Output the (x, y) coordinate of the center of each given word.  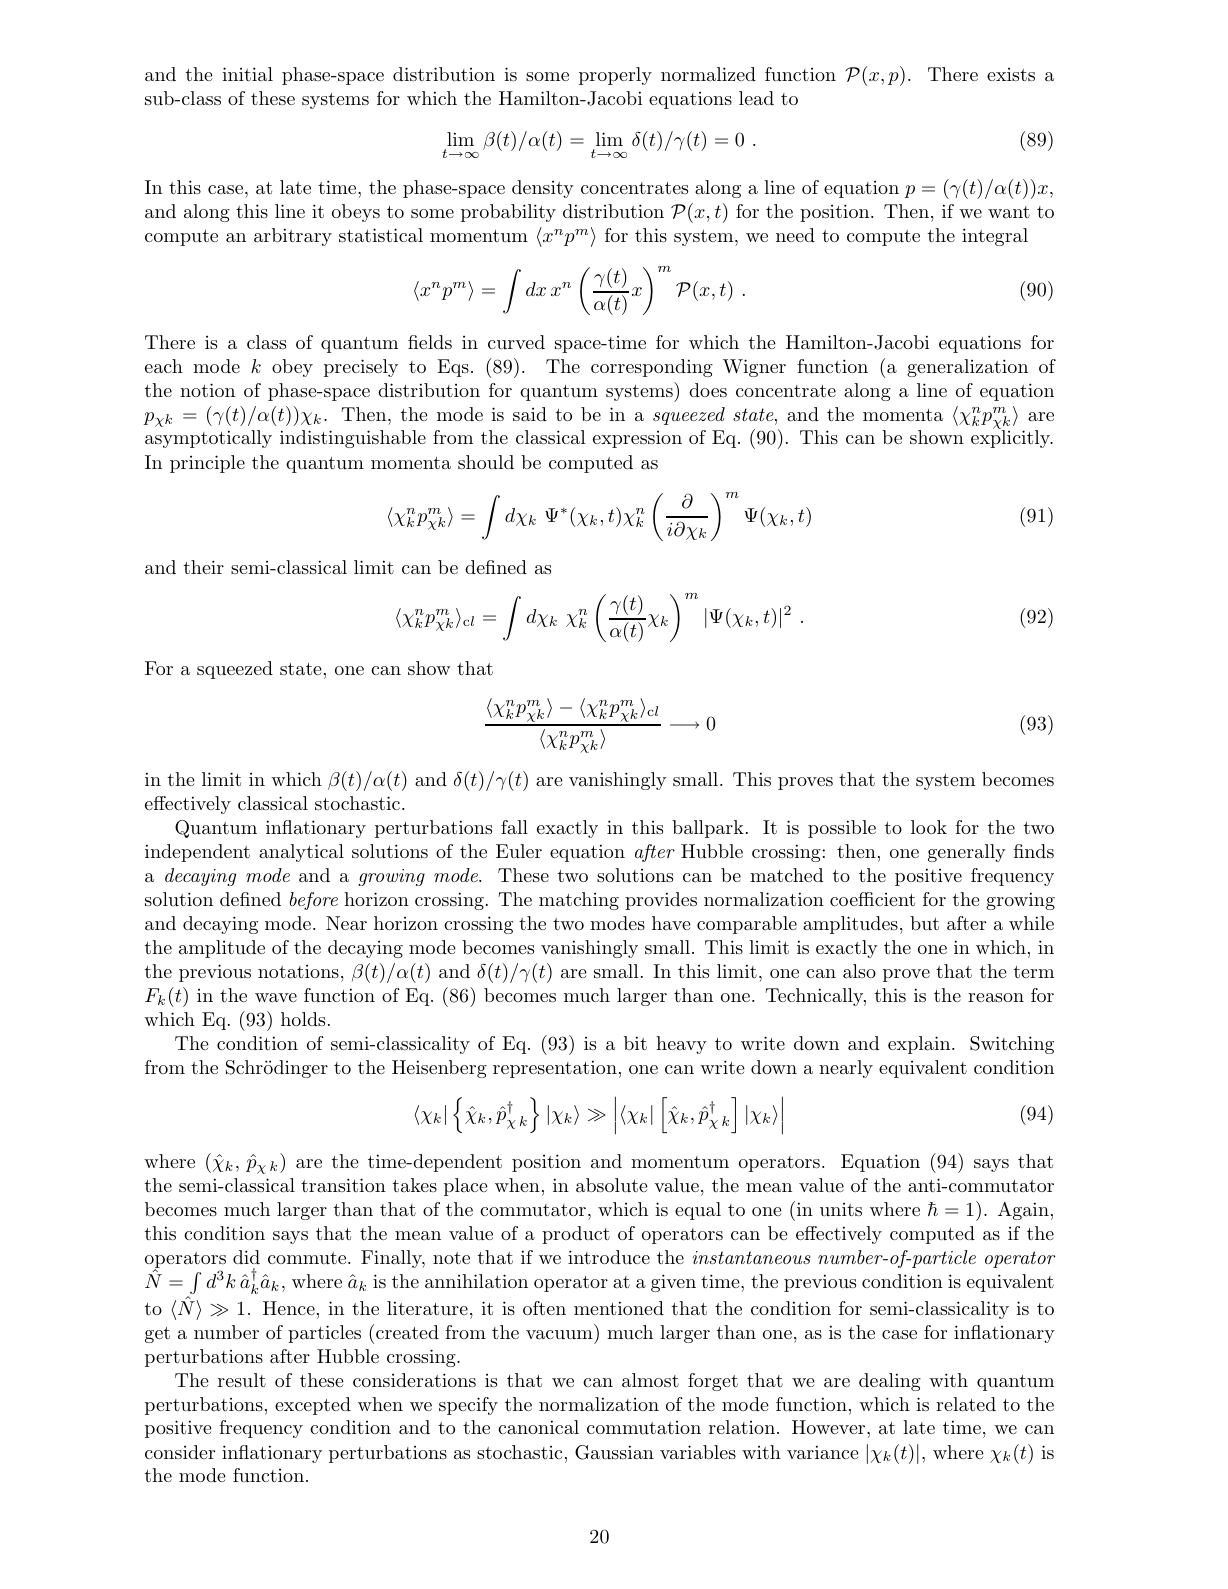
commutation (644, 1427)
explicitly (1012, 439)
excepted (313, 1406)
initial (247, 74)
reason (996, 997)
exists (1011, 74)
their (204, 567)
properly (615, 76)
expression (637, 439)
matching (579, 901)
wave (276, 997)
